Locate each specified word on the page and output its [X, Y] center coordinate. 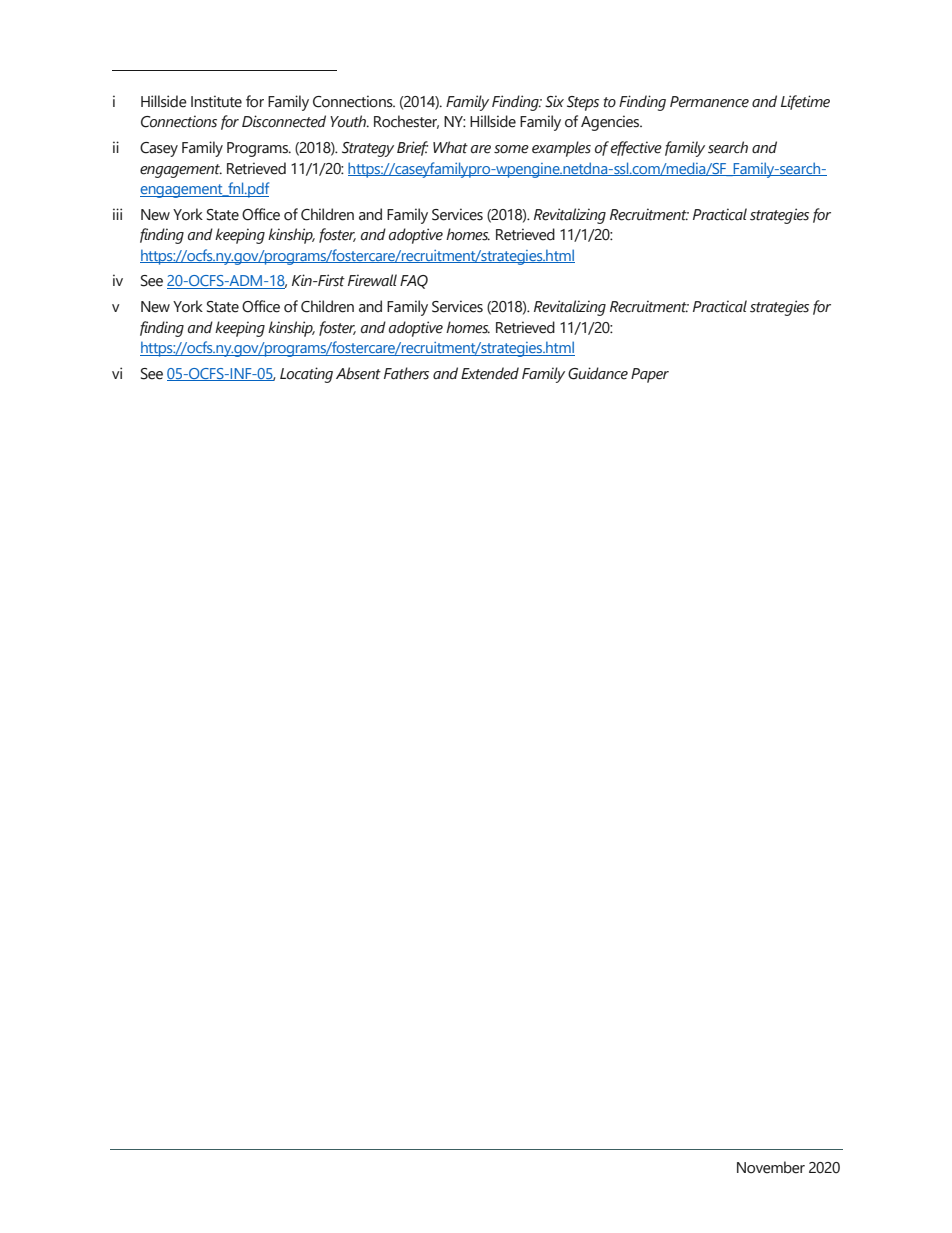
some [511, 149]
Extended [490, 373]
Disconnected [284, 121]
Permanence [709, 102]
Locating [306, 375]
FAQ [414, 282]
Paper [650, 375]
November [771, 1167]
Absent [358, 373]
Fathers [406, 373]
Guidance [598, 373]
